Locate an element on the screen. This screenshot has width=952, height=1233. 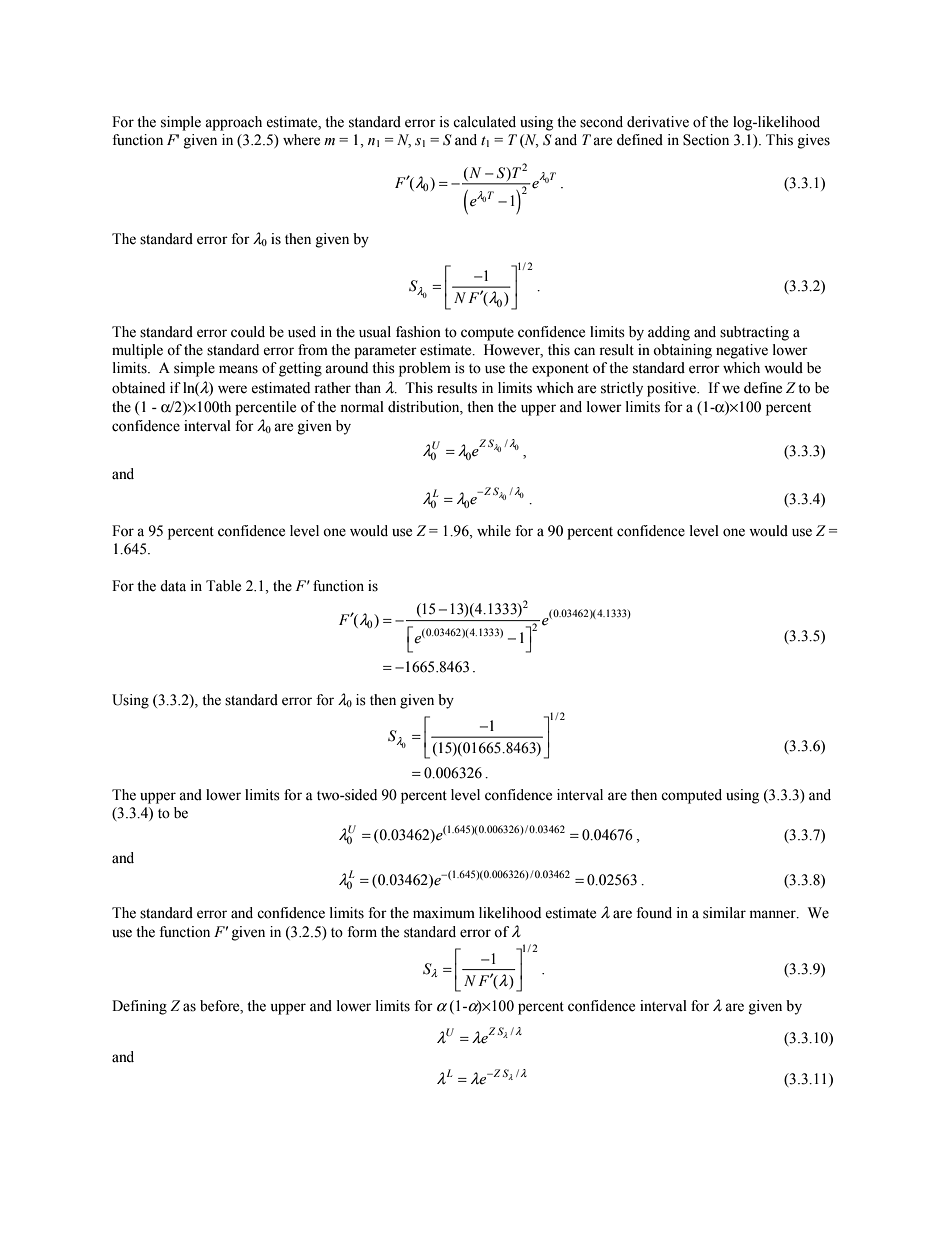
maximum is located at coordinates (444, 912).
